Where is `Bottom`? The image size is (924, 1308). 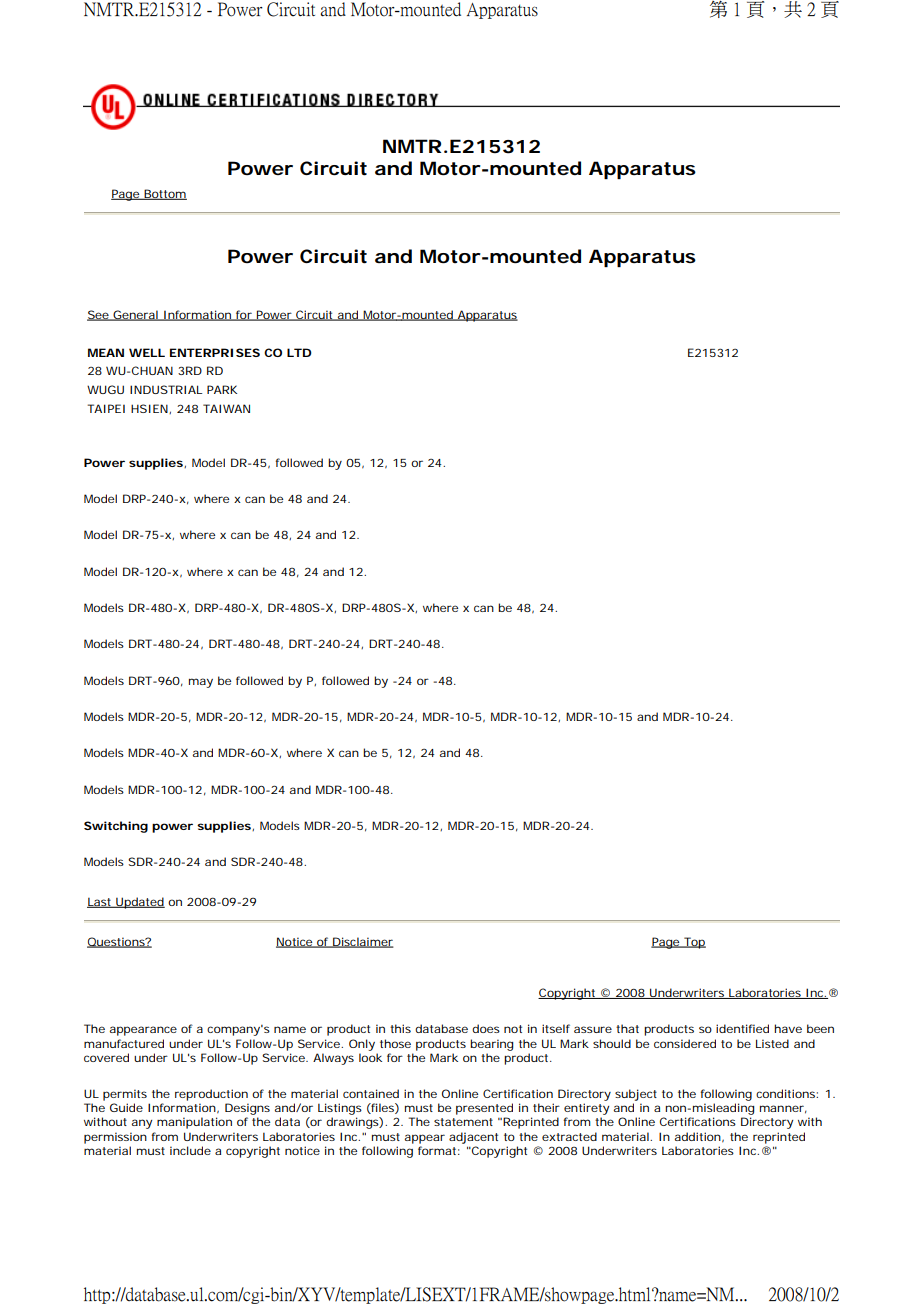 Bottom is located at coordinates (164, 194).
